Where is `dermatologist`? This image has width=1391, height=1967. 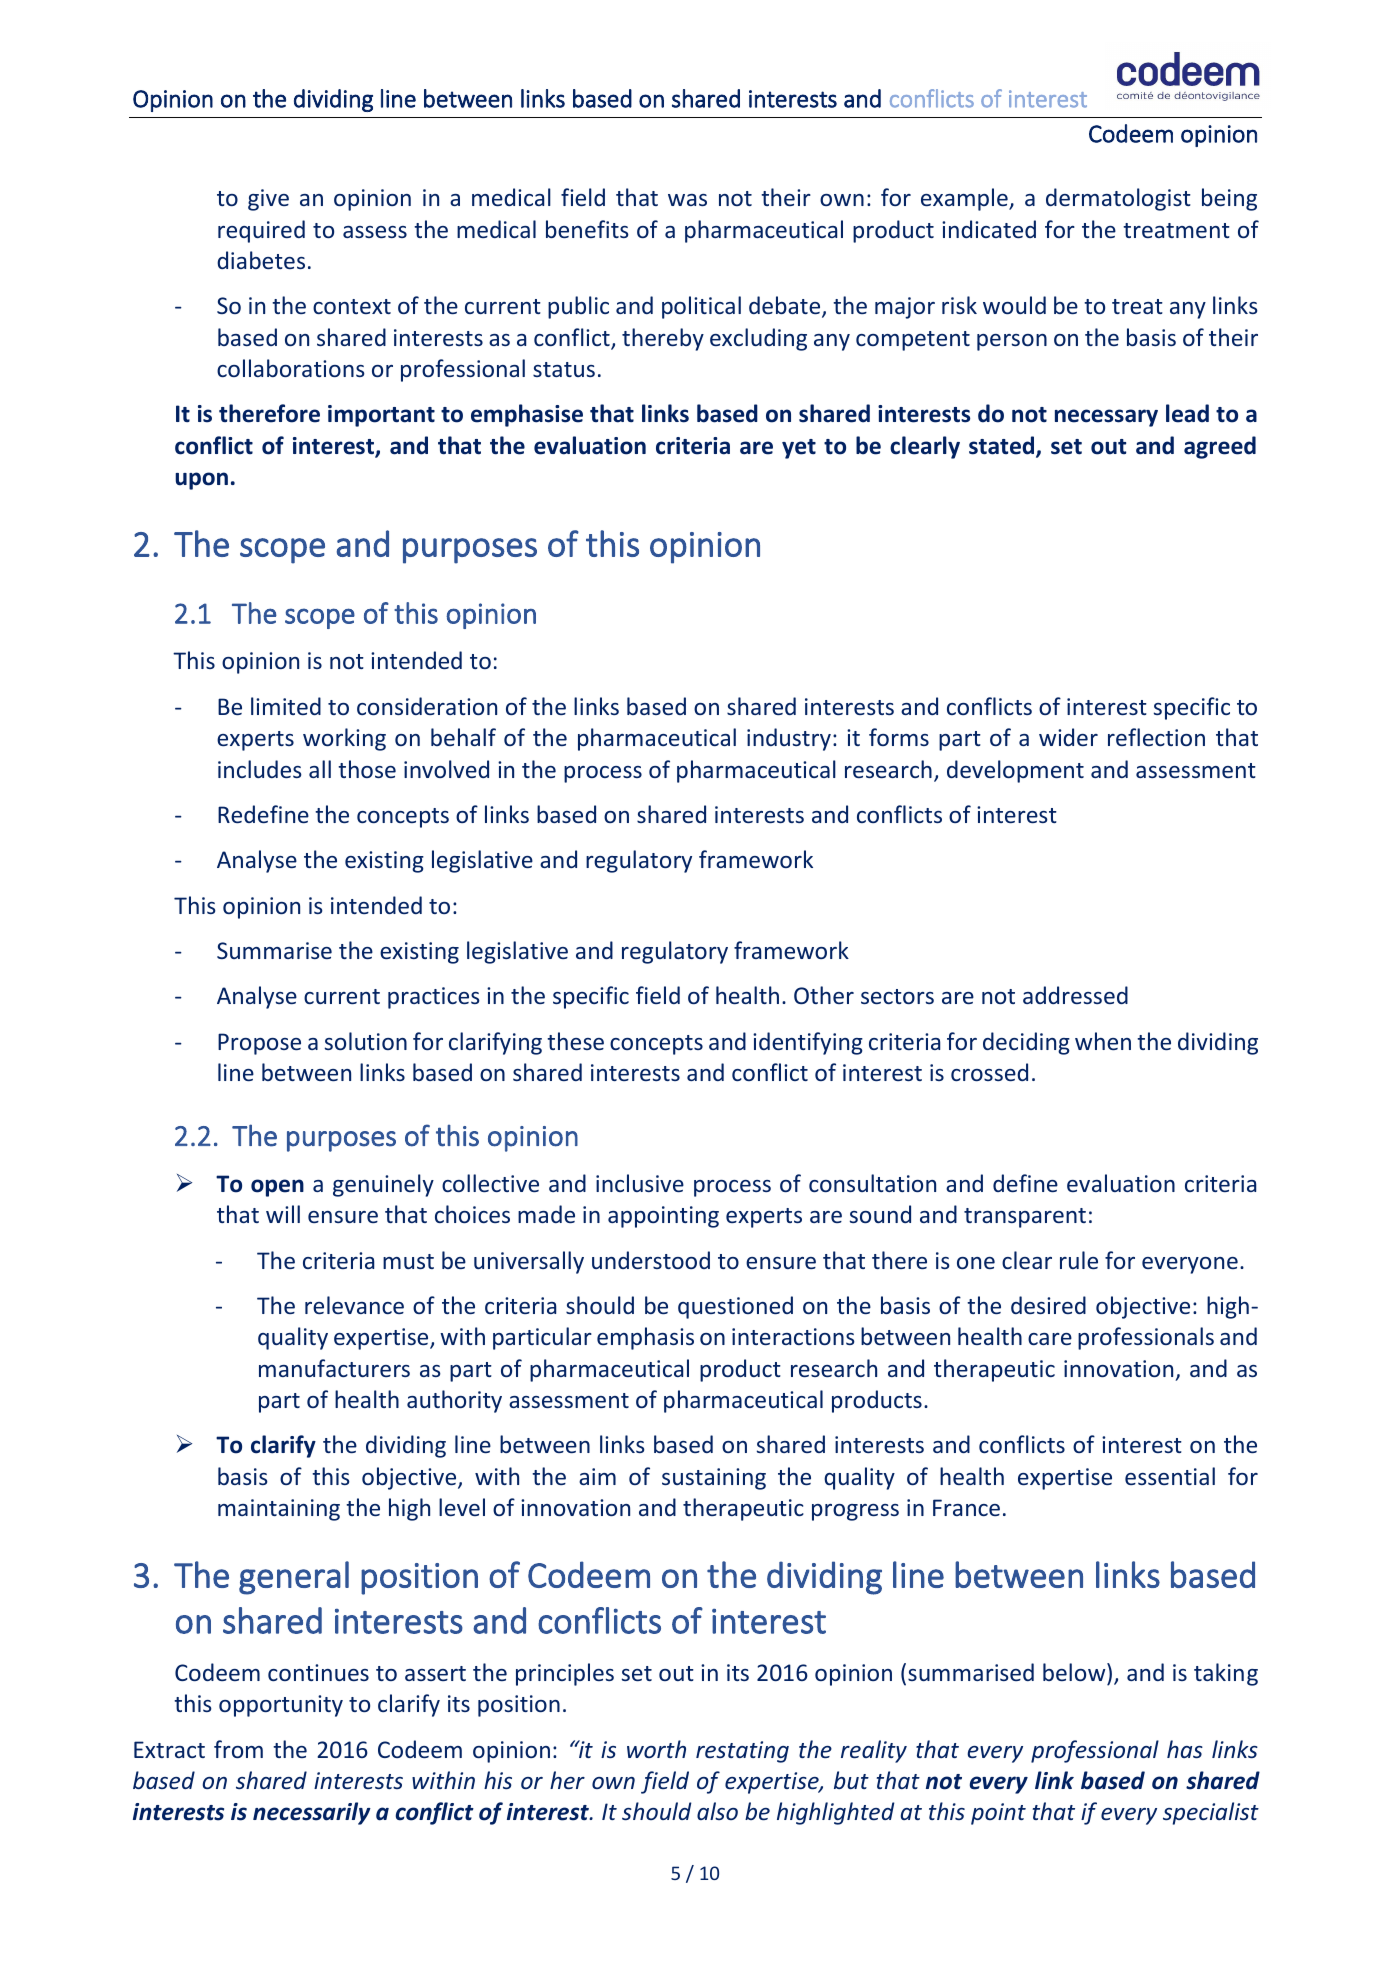
dermatologist is located at coordinates (1118, 199).
